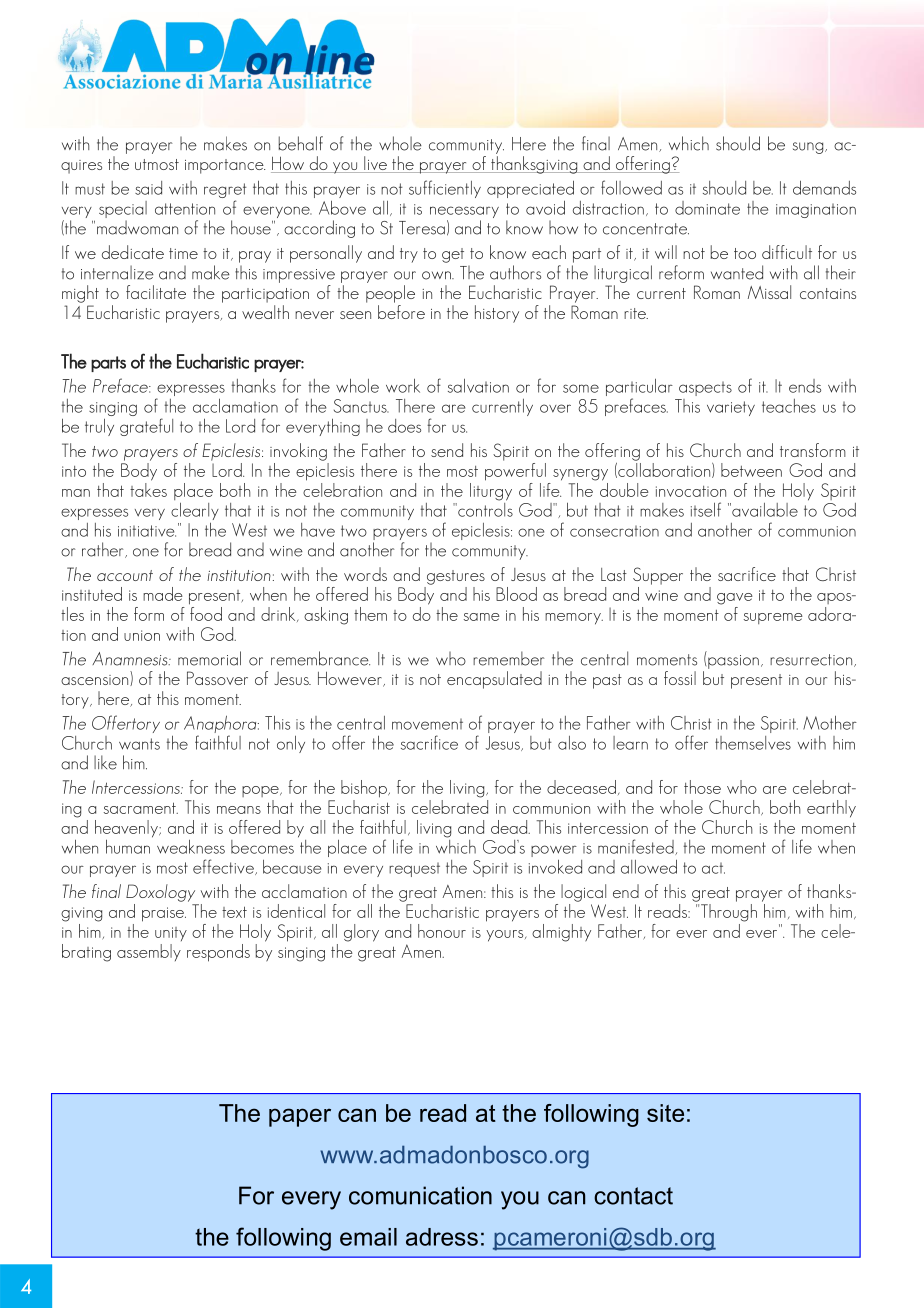 Image resolution: width=924 pixels, height=1308 pixels. I want to click on Anamnesis, so click(131, 659).
